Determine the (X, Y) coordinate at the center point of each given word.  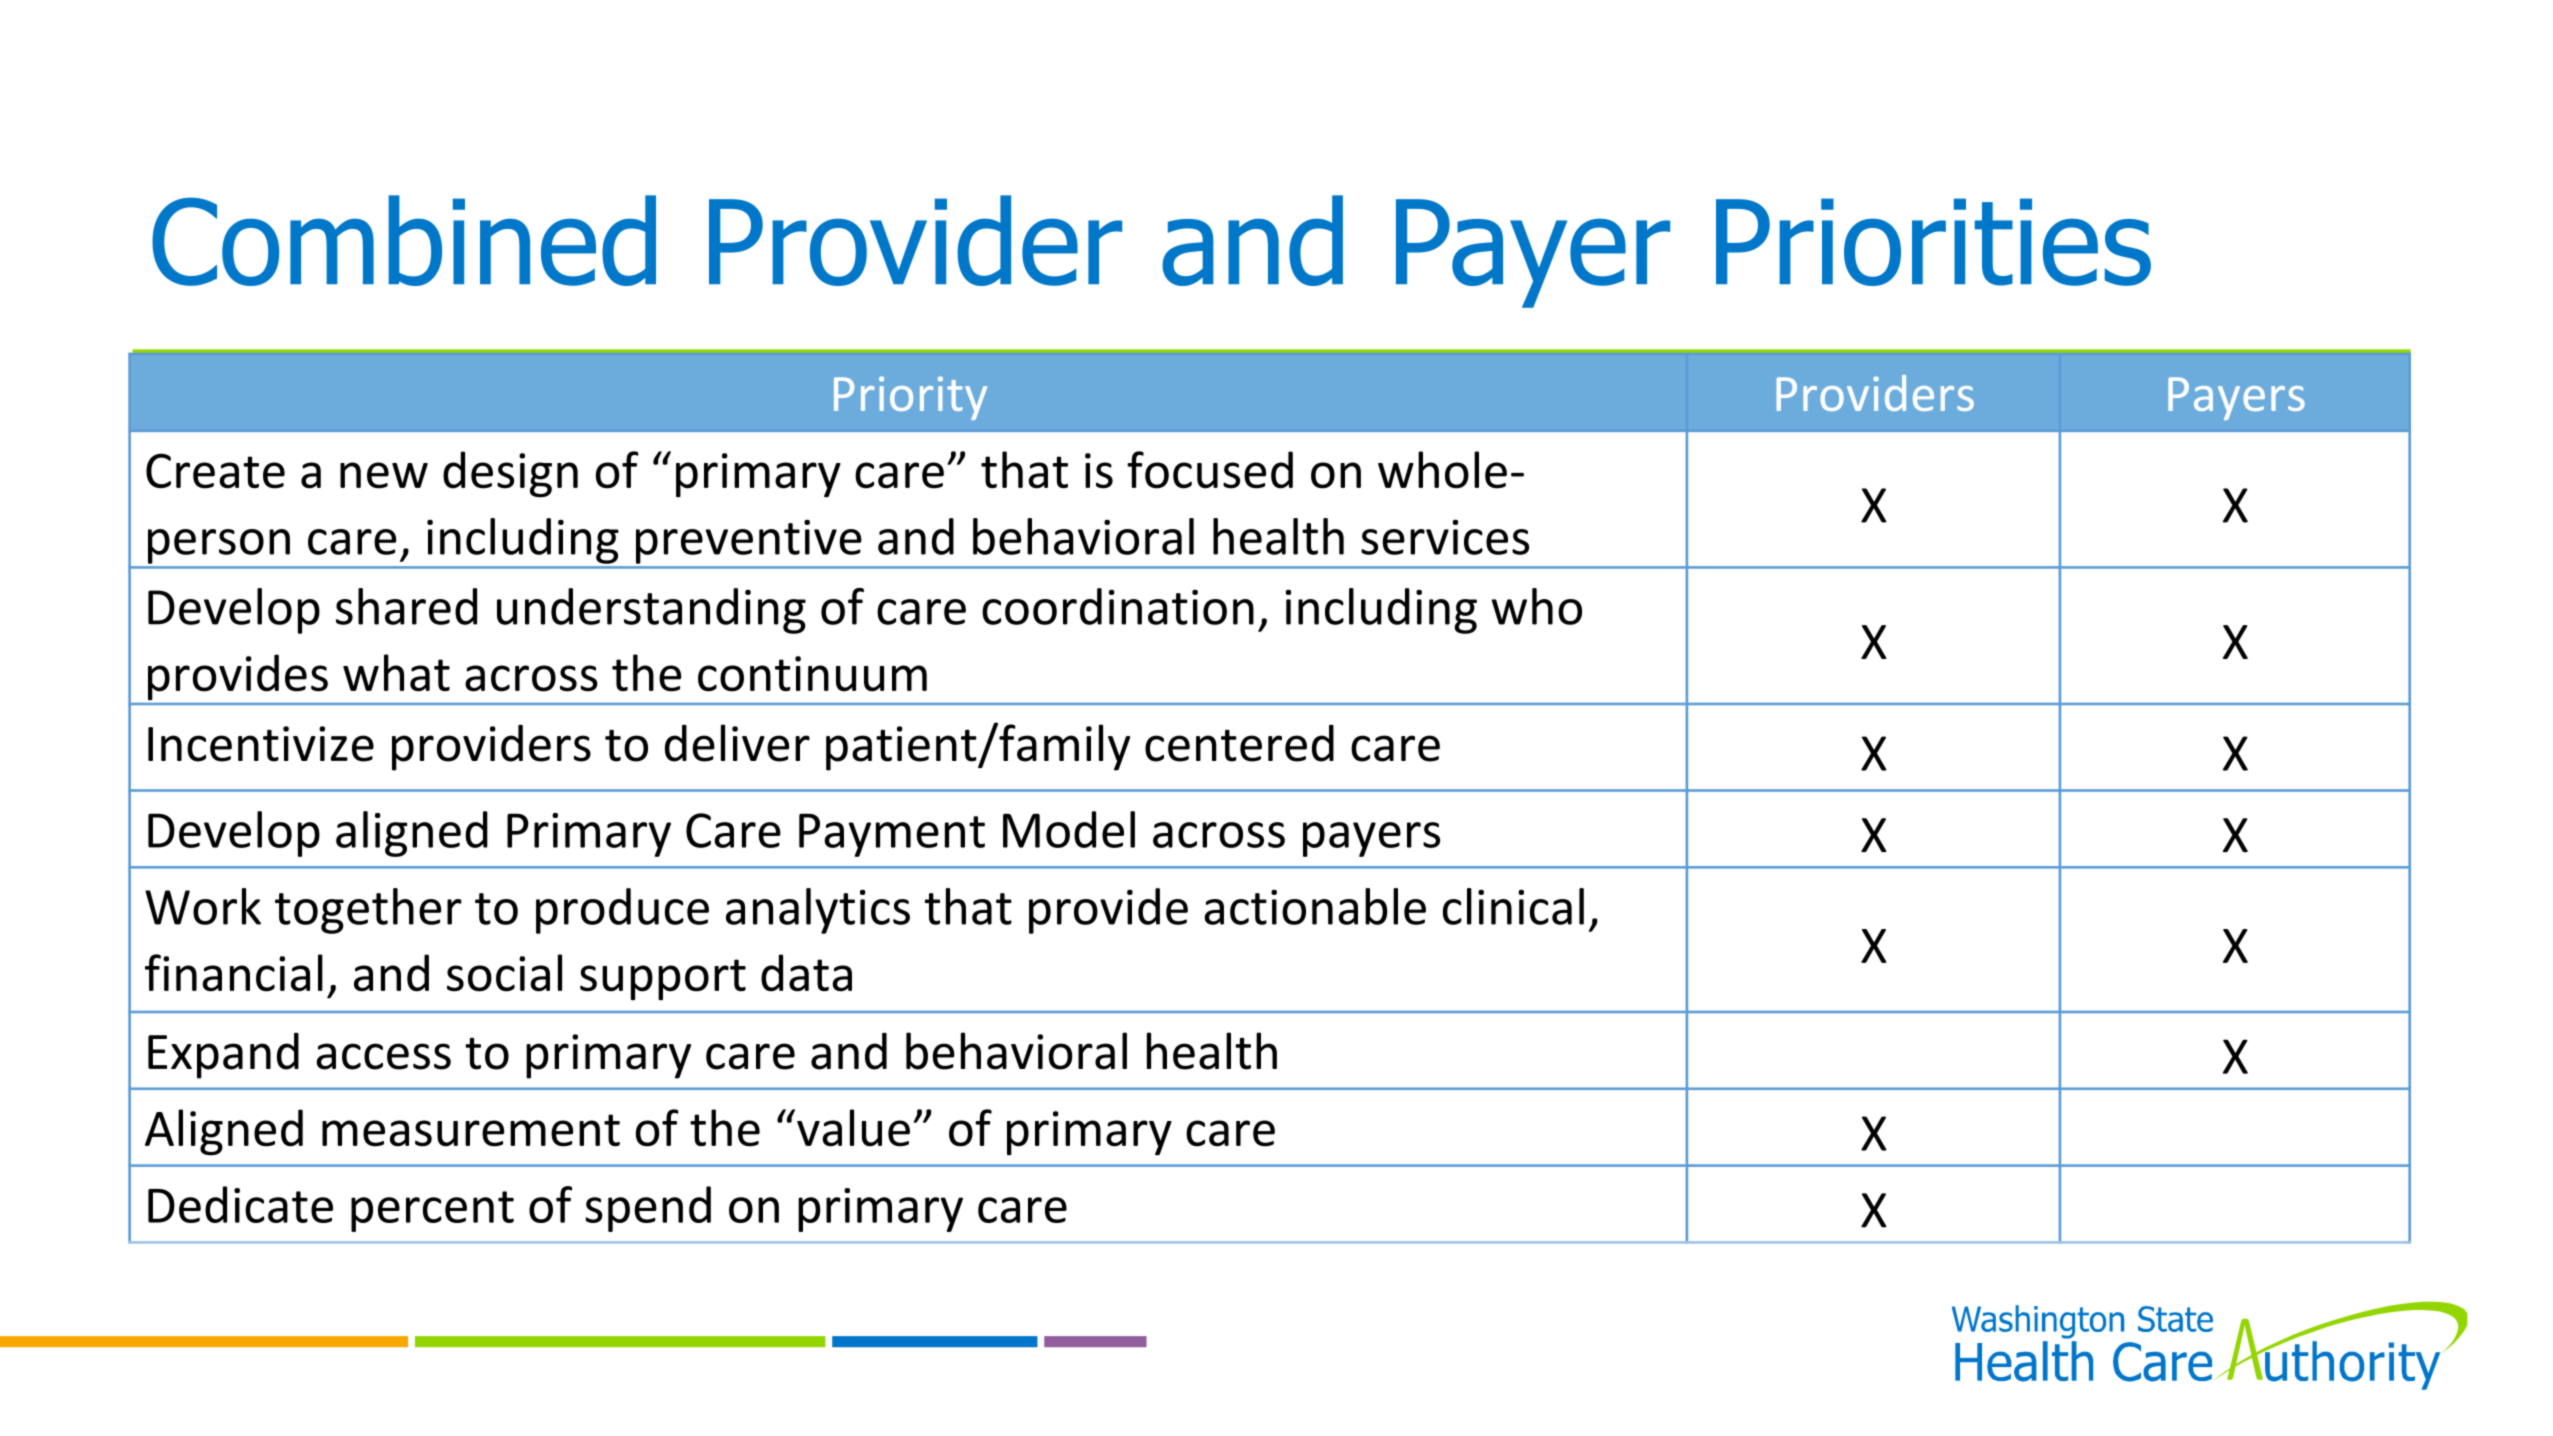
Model (1069, 829)
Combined (404, 240)
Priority (910, 398)
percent (432, 1211)
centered (1239, 743)
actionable (1315, 906)
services (1445, 537)
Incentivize (261, 744)
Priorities (1933, 242)
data (806, 973)
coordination (1118, 606)
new (384, 475)
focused (1210, 470)
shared (406, 606)
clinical (1513, 906)
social (504, 973)
